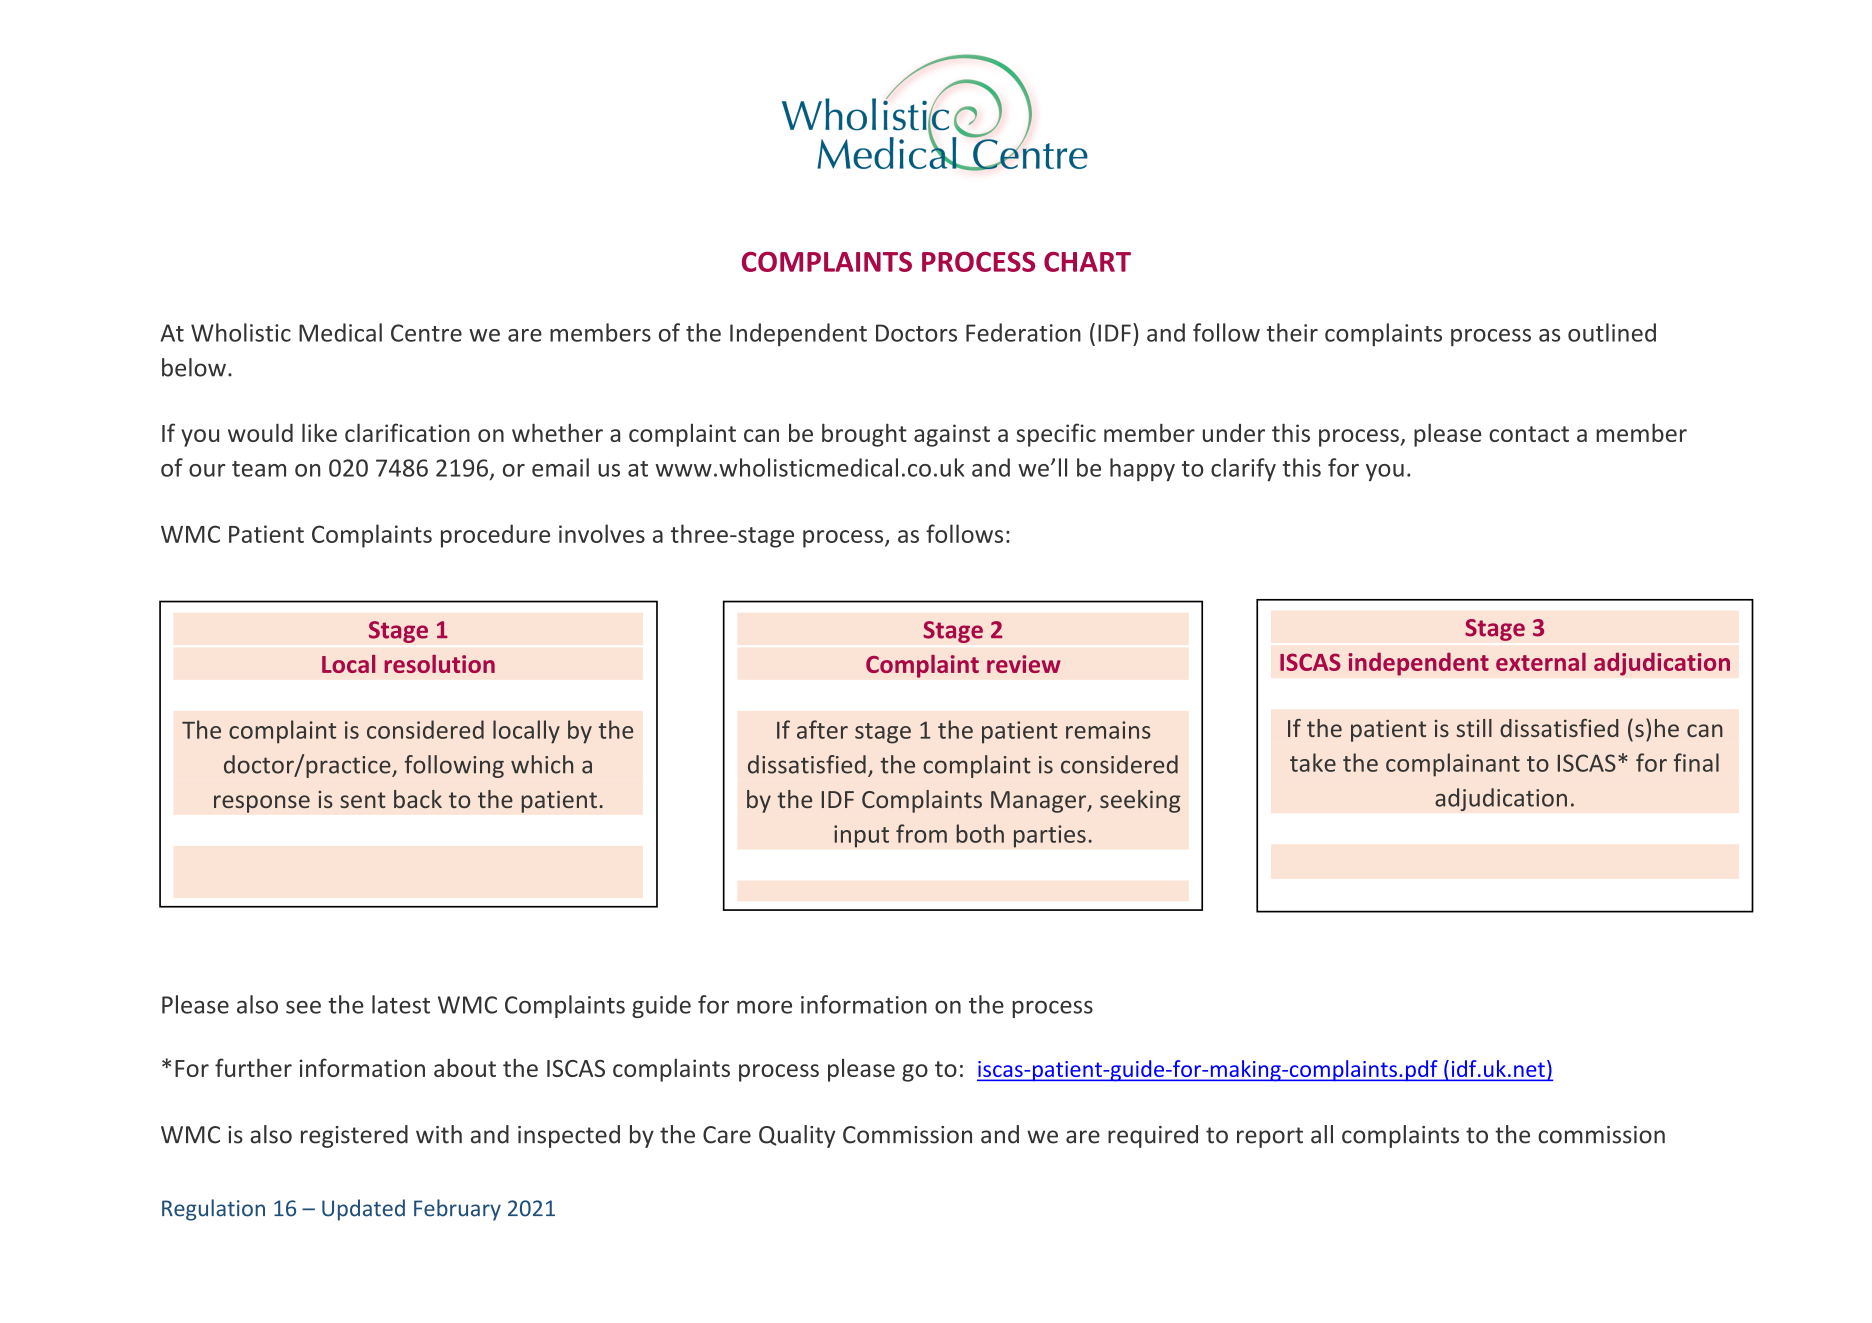 This image has width=1872, height=1323. What do you see at coordinates (426, 333) in the image?
I see `Centre` at bounding box center [426, 333].
